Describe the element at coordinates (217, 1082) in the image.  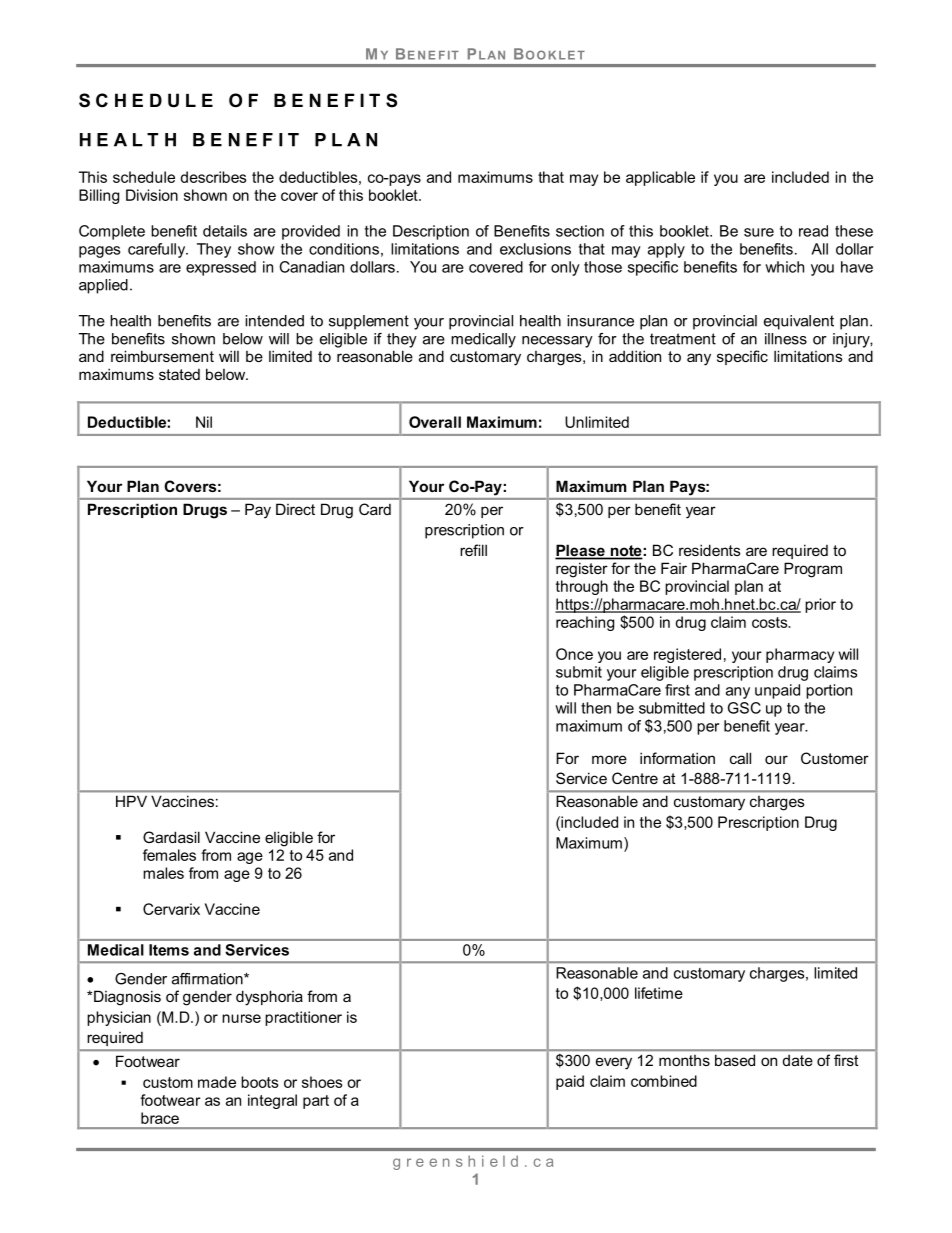
I see `made` at that location.
